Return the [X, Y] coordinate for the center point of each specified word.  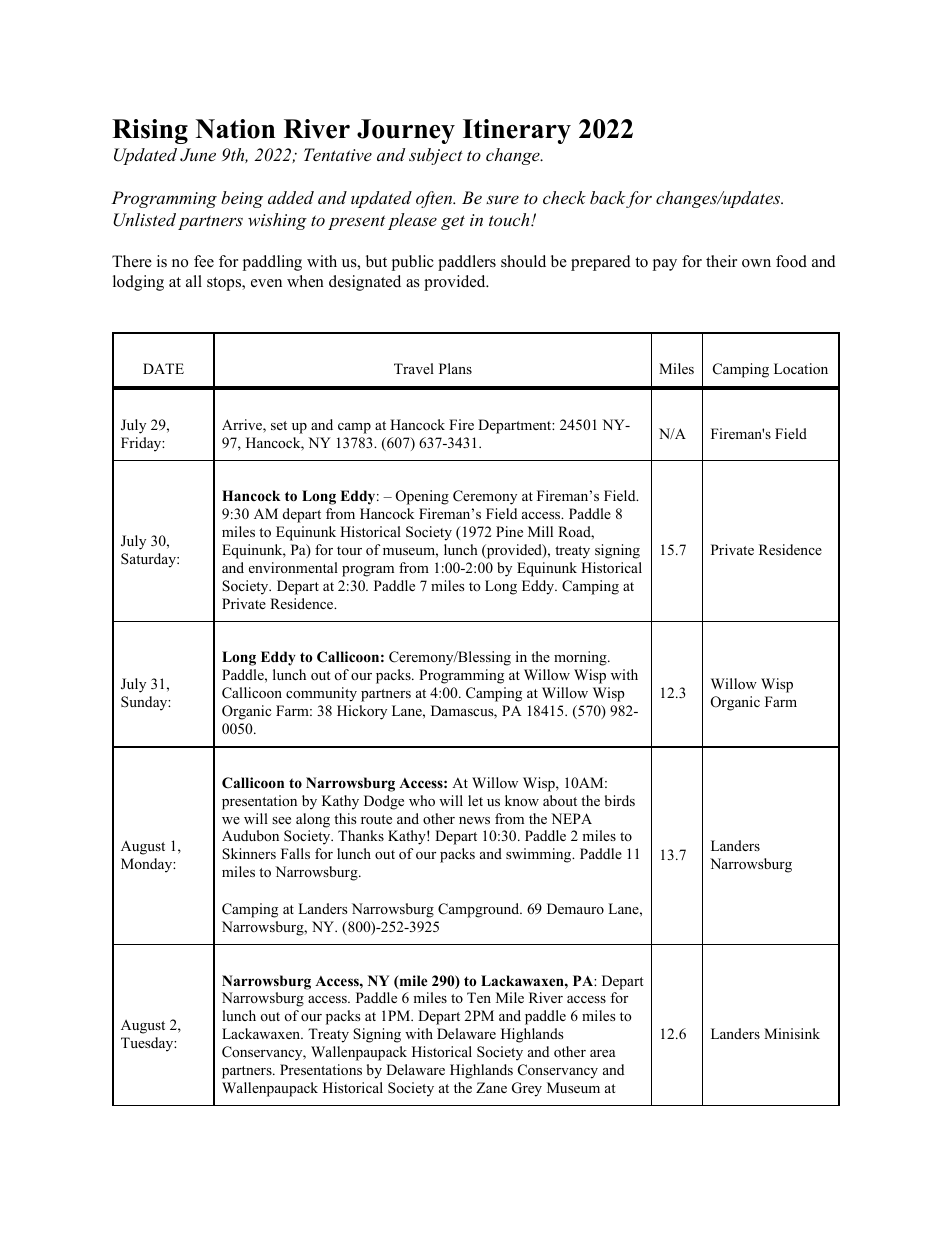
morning [581, 658]
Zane [491, 1087]
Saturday [149, 560]
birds [620, 800]
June [198, 155]
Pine [509, 531]
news [474, 820]
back [608, 199]
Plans [455, 368]
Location [801, 369]
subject [436, 156]
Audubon [250, 835]
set [279, 425]
